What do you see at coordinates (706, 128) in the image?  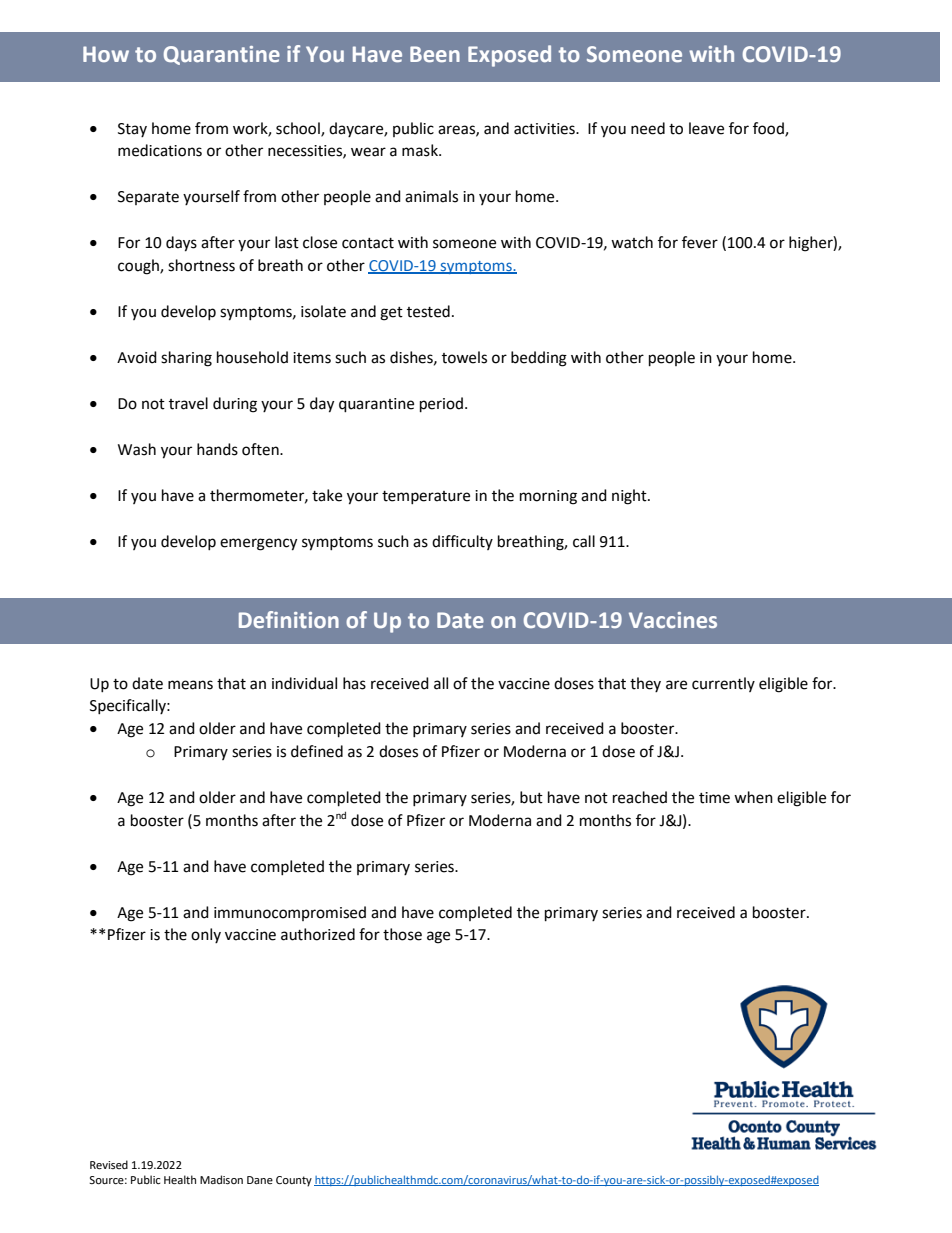 I see `leave` at bounding box center [706, 128].
